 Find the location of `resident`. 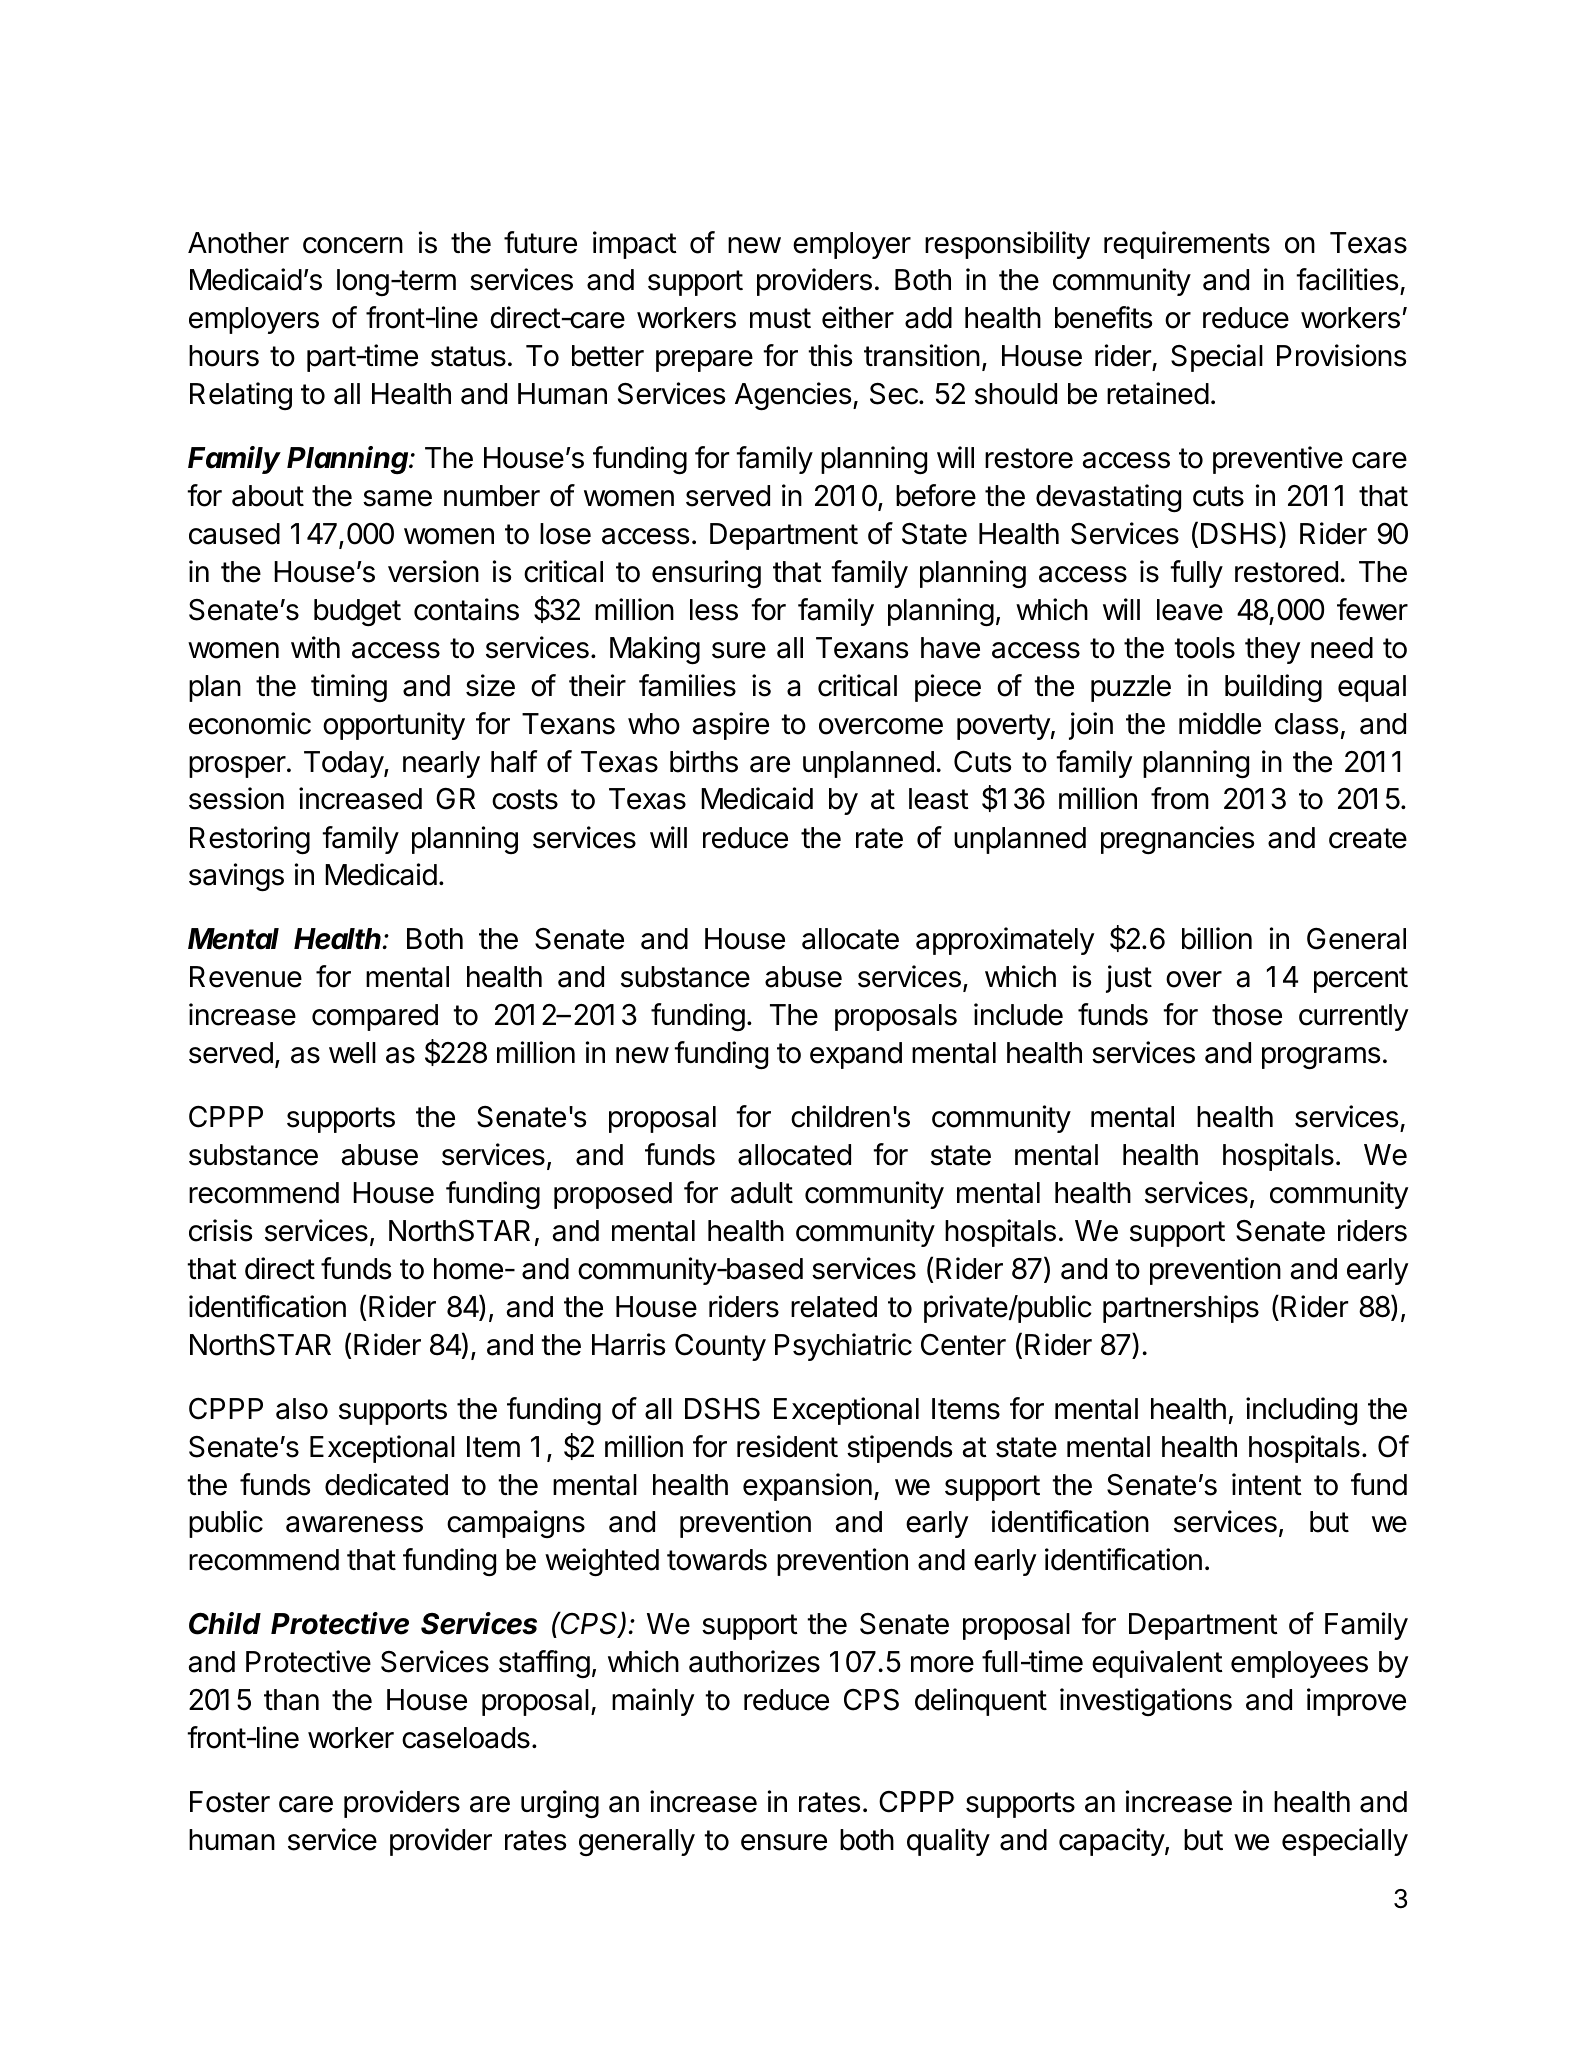

resident is located at coordinates (787, 1446).
